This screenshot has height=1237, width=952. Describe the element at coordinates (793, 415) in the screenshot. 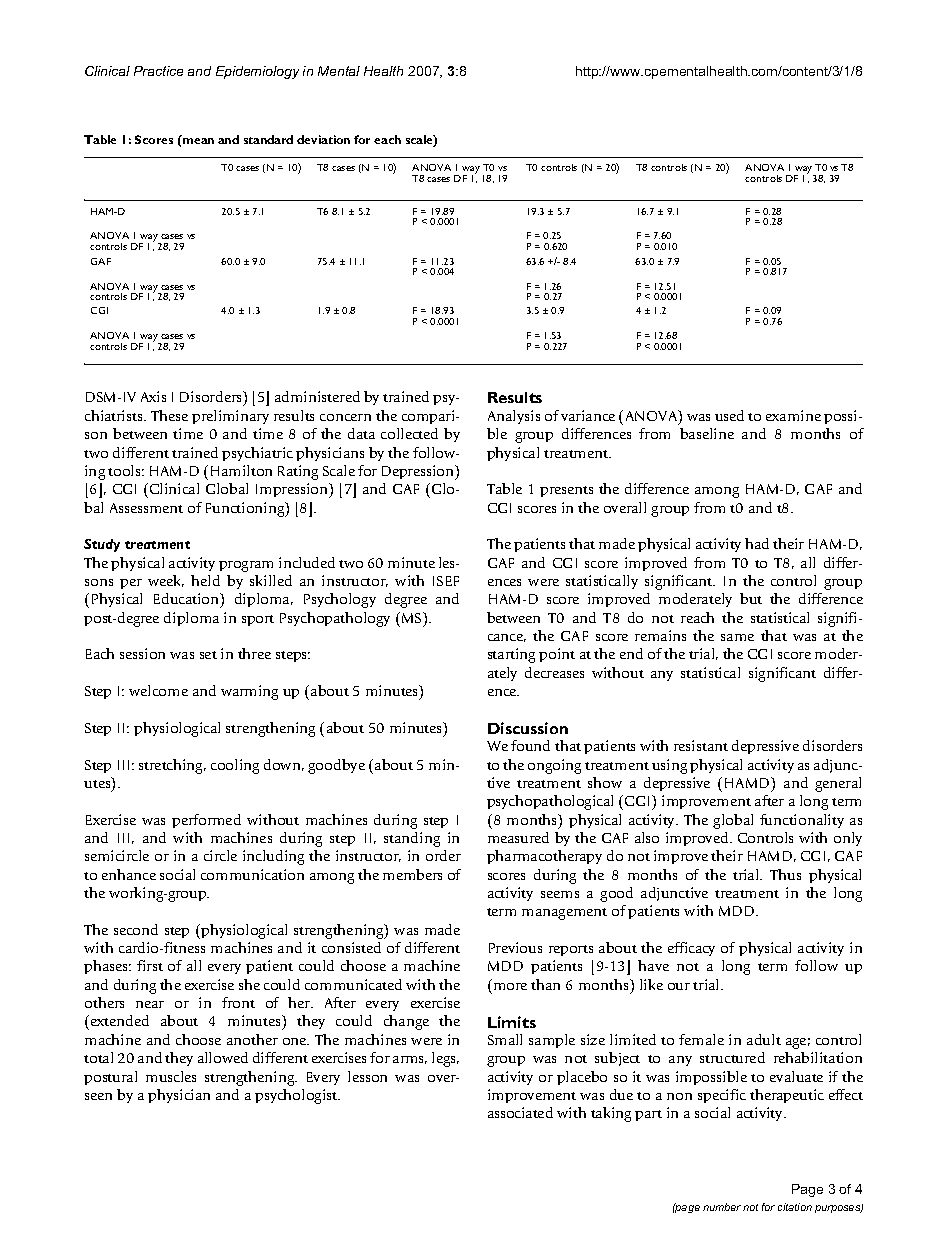

I see `examine` at that location.
